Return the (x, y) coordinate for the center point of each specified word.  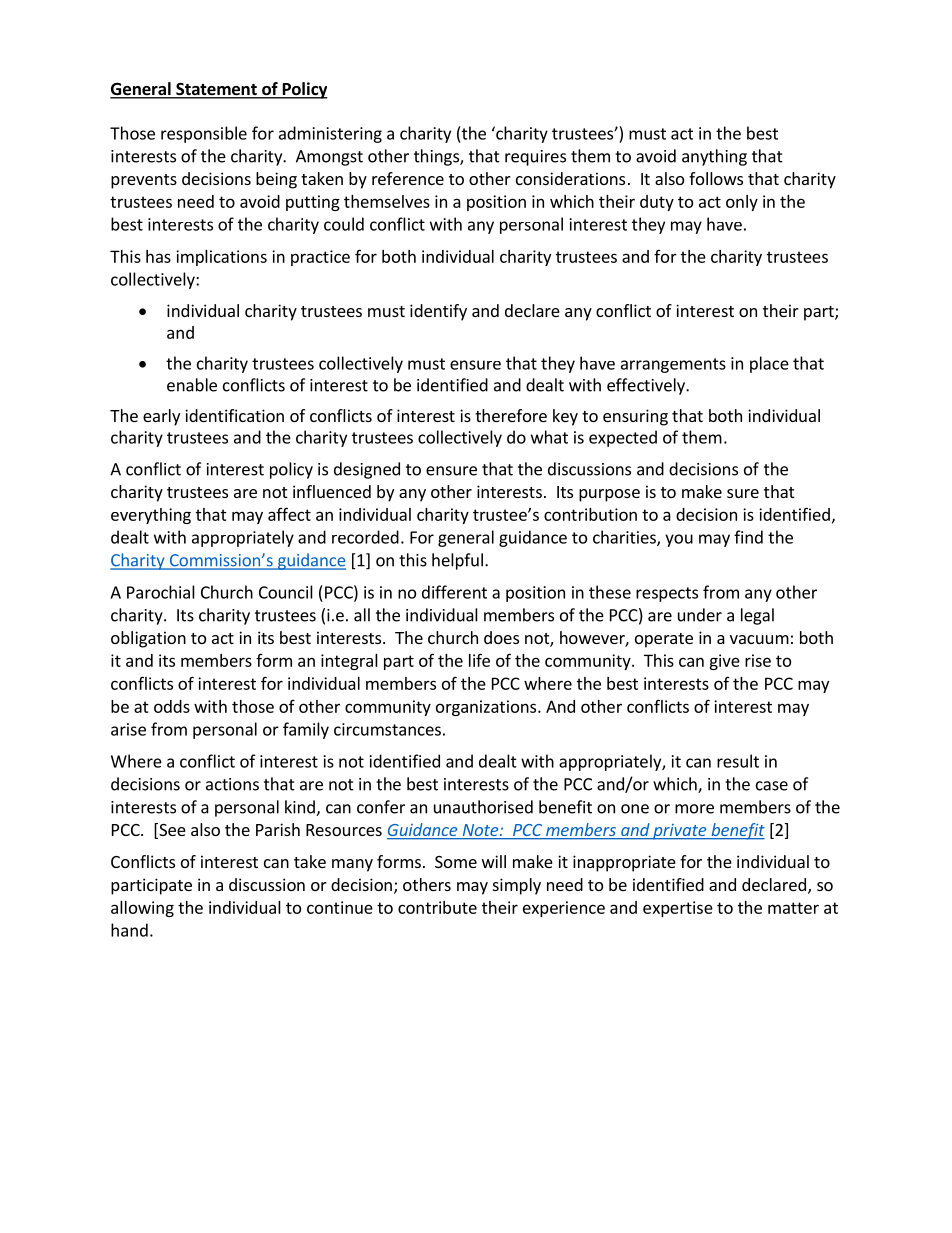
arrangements (673, 365)
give (724, 662)
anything (714, 157)
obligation (148, 639)
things (437, 157)
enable (192, 385)
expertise (678, 909)
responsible (204, 134)
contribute (437, 907)
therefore (511, 415)
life (479, 660)
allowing (142, 909)
